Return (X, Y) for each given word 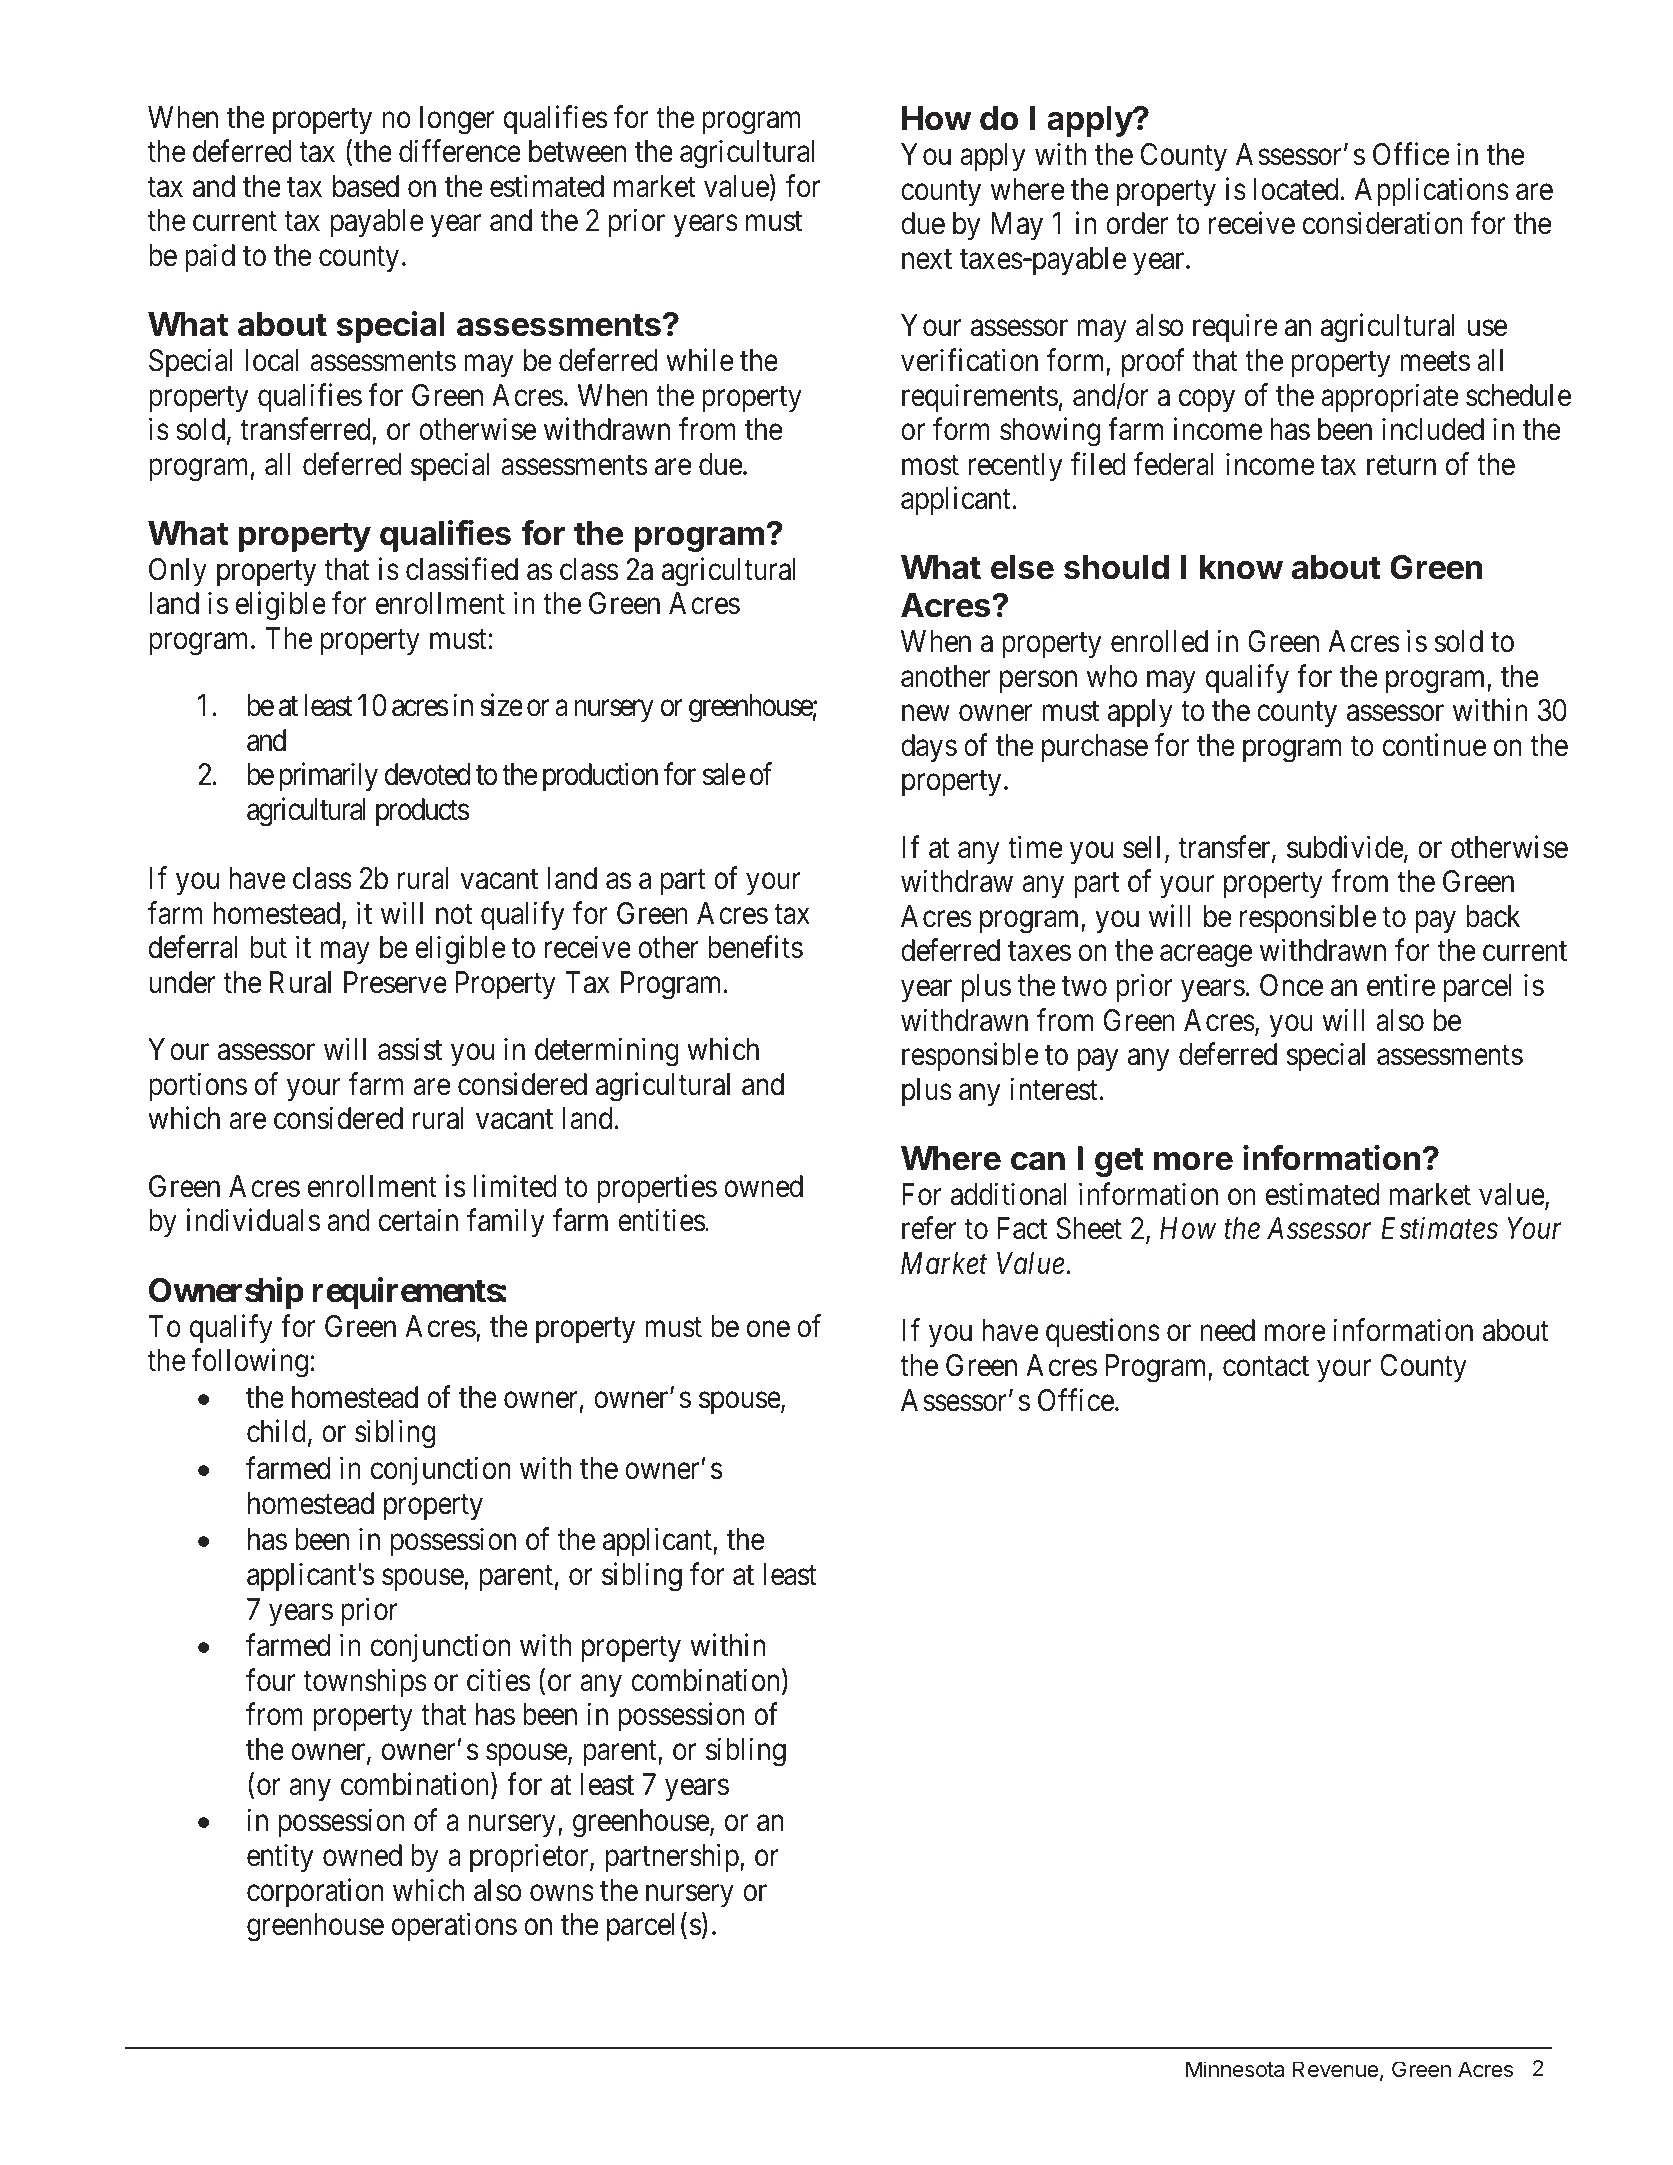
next (927, 260)
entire (1401, 985)
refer (929, 1228)
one (768, 1329)
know (1241, 567)
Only (178, 572)
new (926, 713)
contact (1266, 1367)
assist (410, 1049)
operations (454, 1927)
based (366, 186)
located (1296, 189)
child (276, 1431)
